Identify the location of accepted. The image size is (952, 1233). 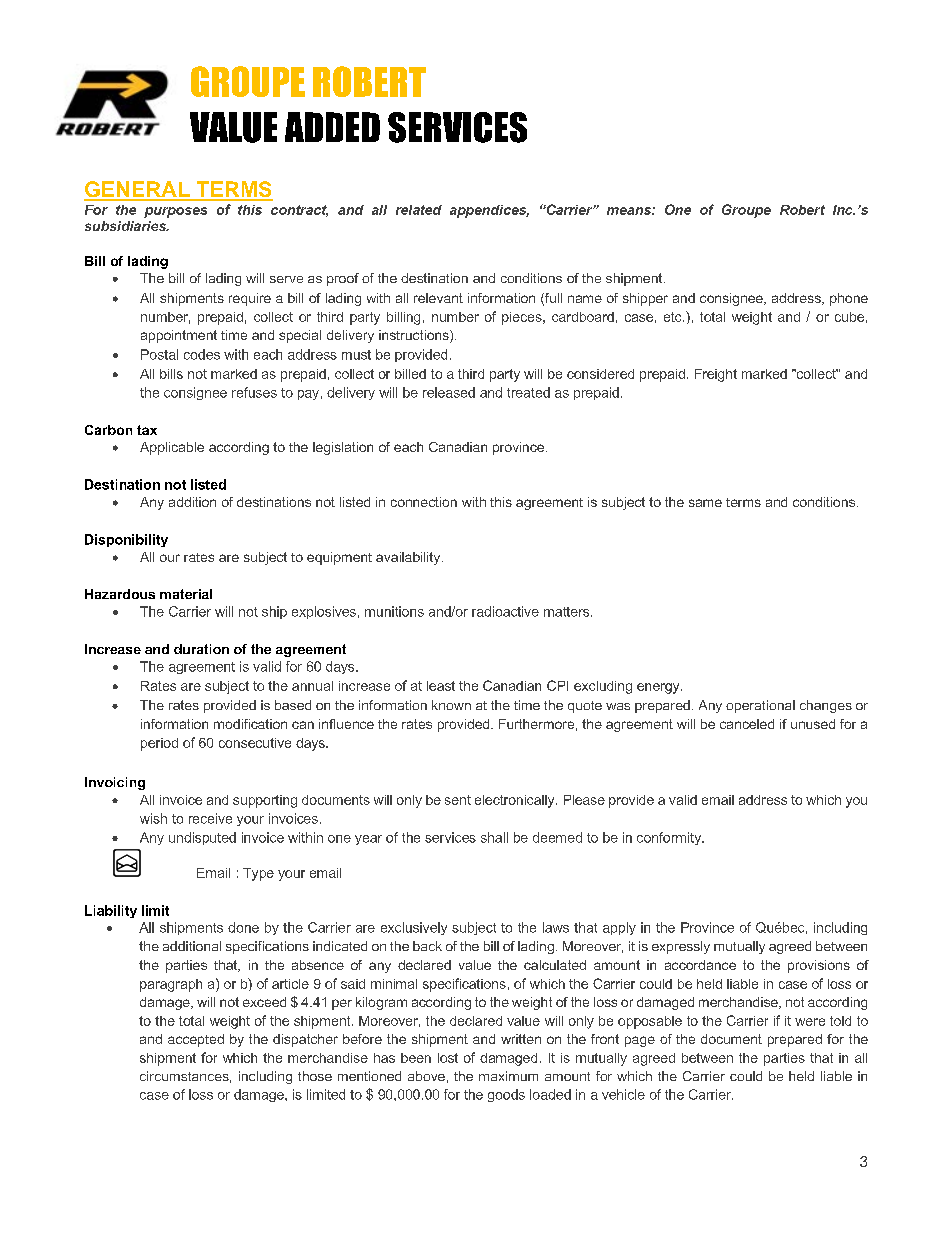
(196, 1040).
